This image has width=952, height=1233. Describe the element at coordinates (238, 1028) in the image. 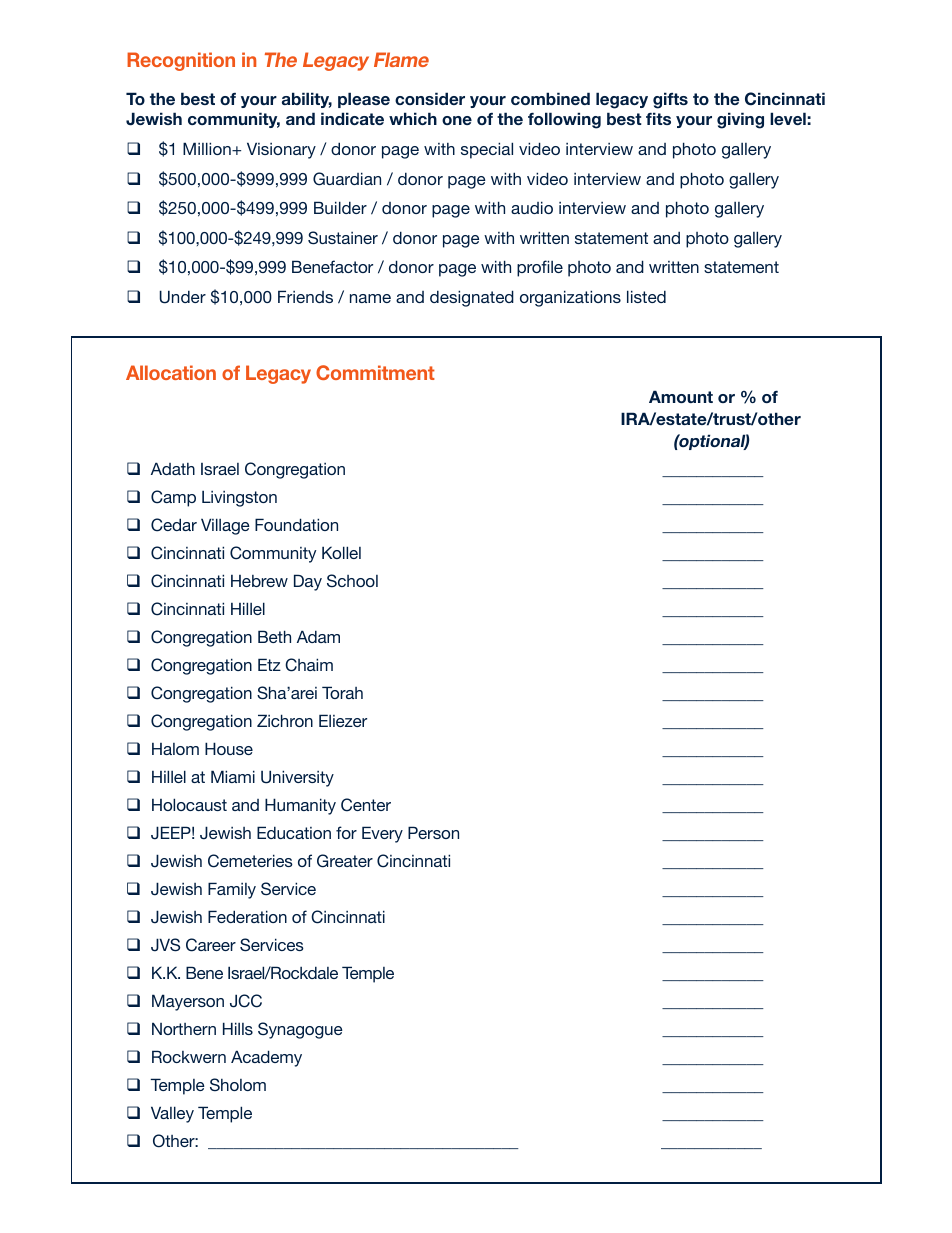

I see `Hills` at that location.
